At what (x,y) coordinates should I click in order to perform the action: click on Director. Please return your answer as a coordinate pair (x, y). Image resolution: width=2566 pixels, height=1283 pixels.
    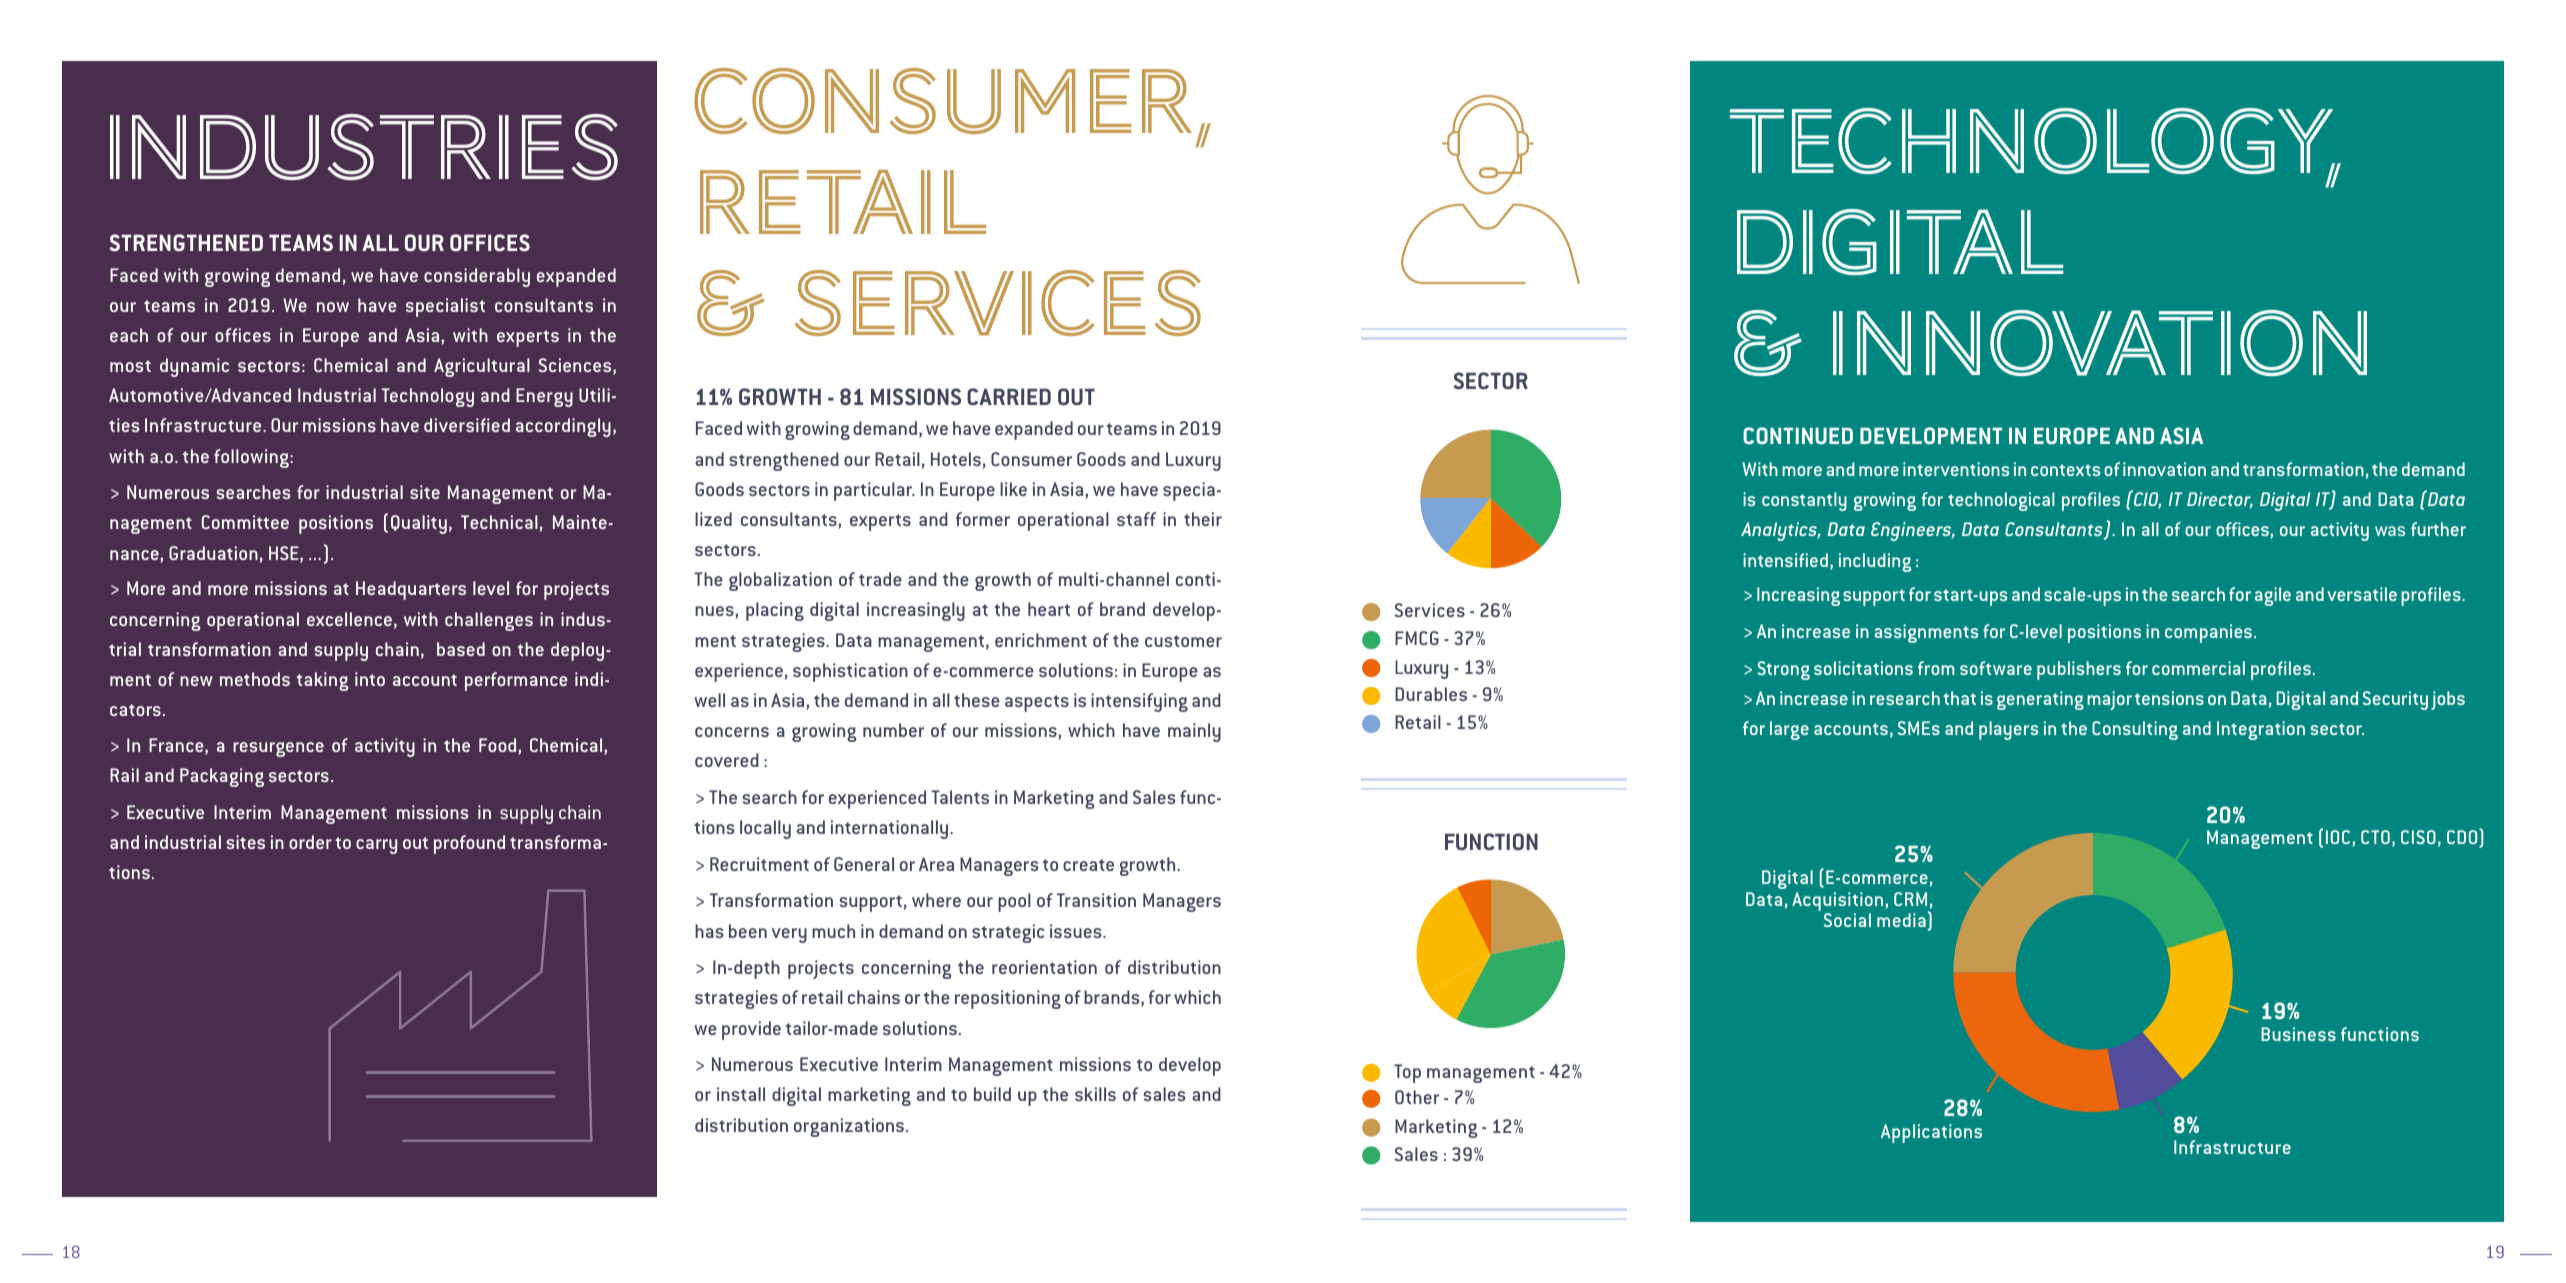
    Looking at the image, I should click on (2220, 500).
